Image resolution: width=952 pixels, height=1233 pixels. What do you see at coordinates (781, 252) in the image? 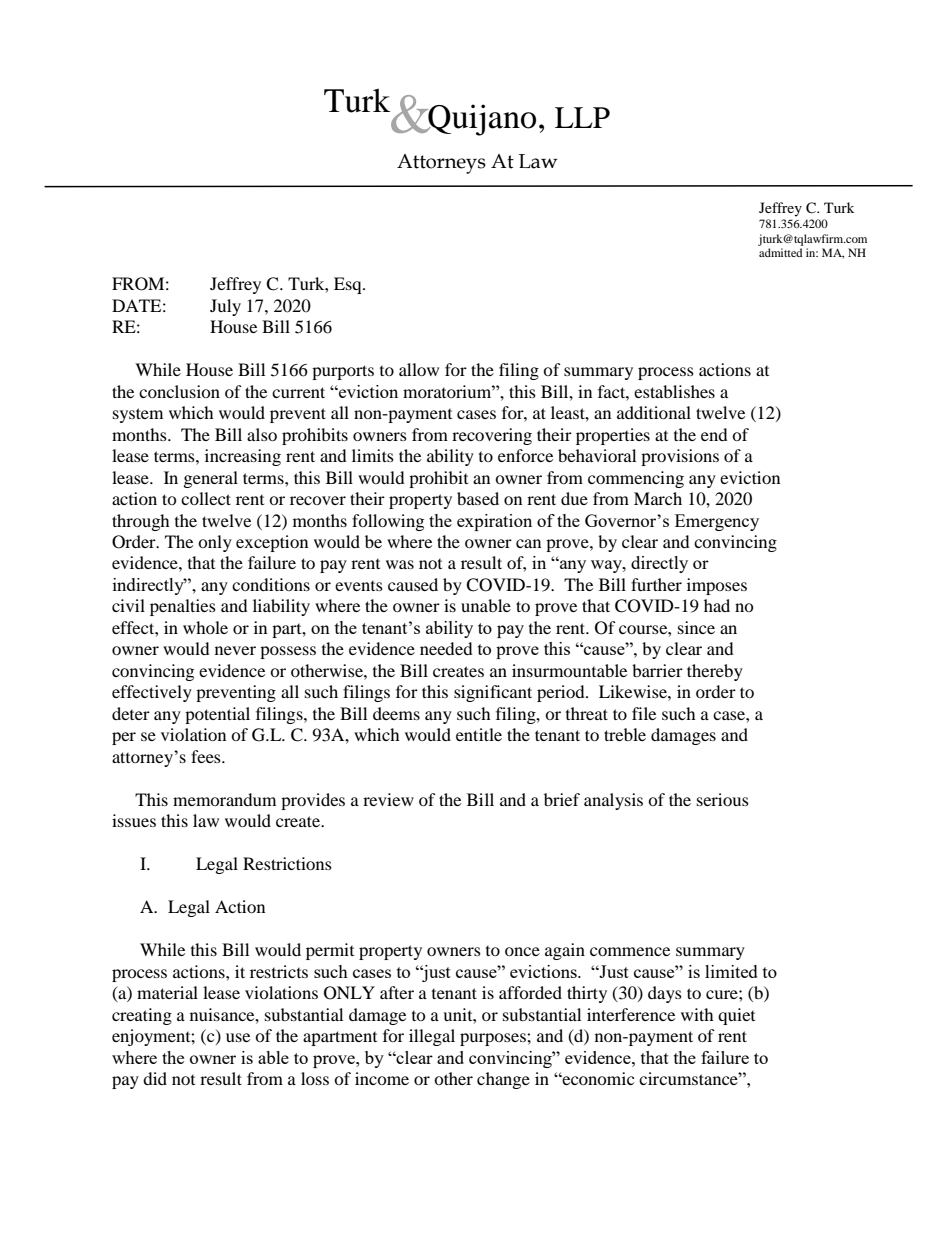
I see `admitted` at bounding box center [781, 252].
